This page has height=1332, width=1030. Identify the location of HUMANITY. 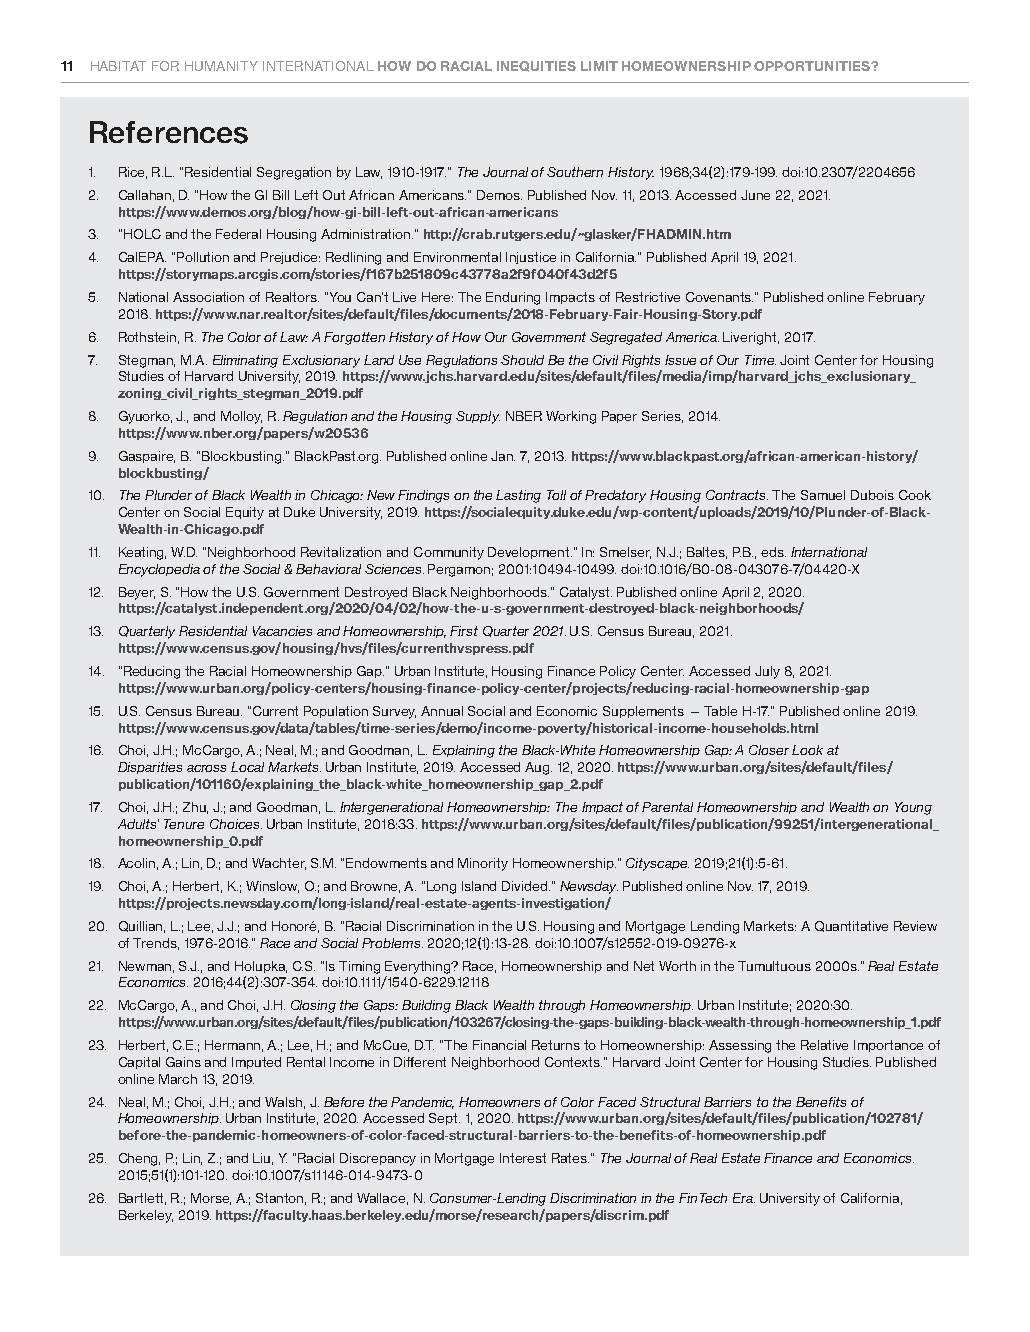
(221, 66).
